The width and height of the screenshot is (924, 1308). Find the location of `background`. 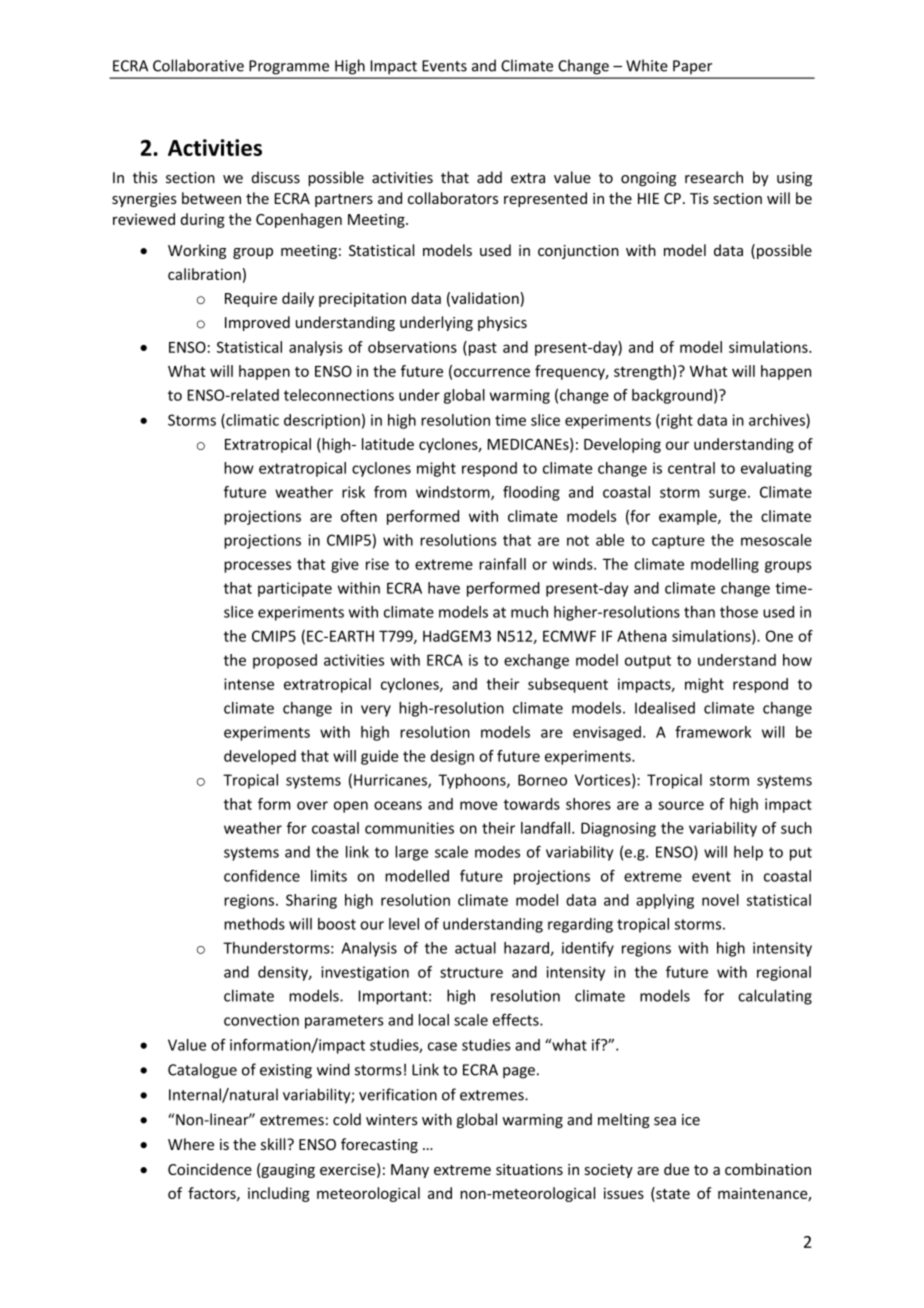

background is located at coordinates (672, 396).
